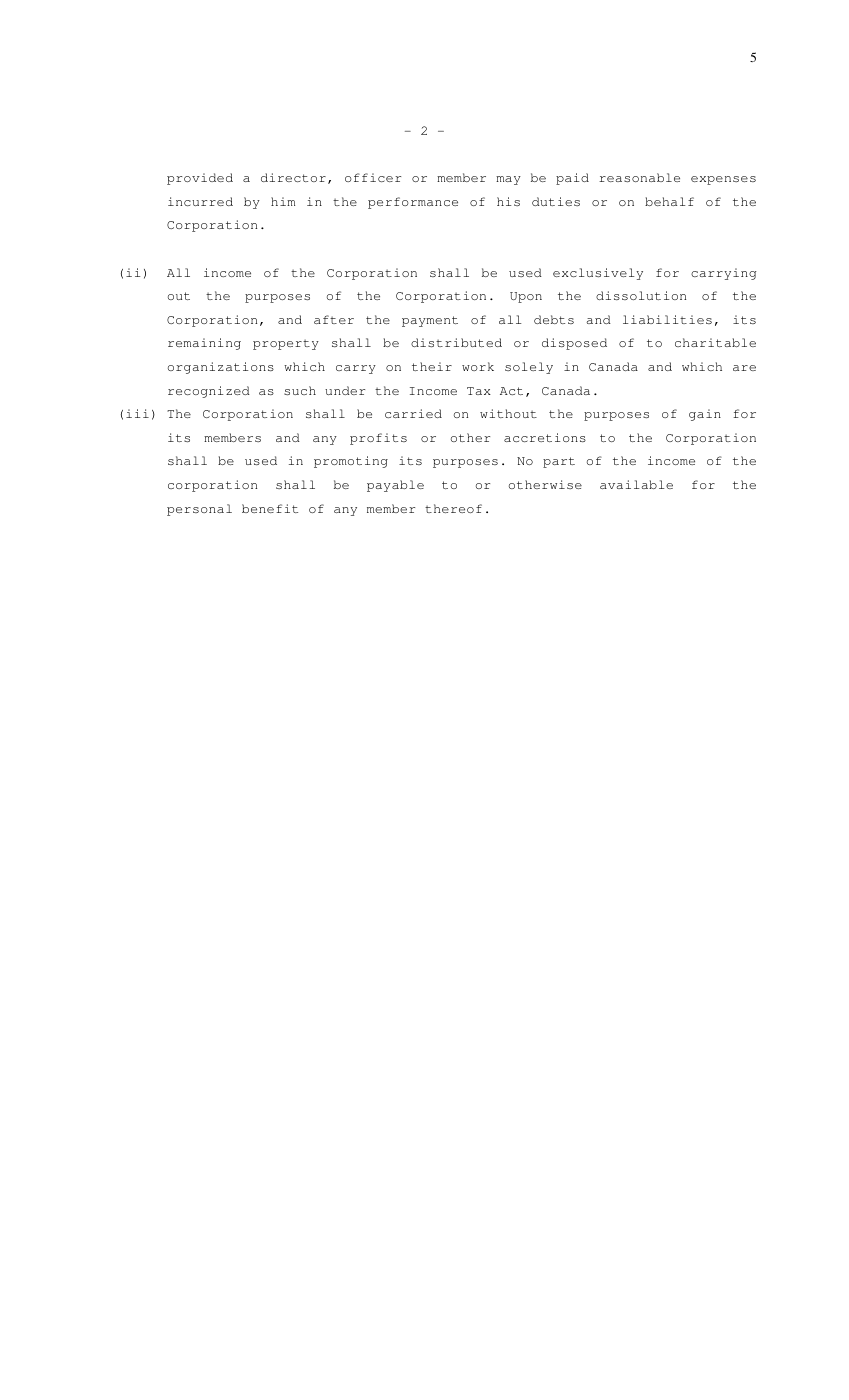 The height and width of the page is (1400, 849). I want to click on such, so click(300, 390).
